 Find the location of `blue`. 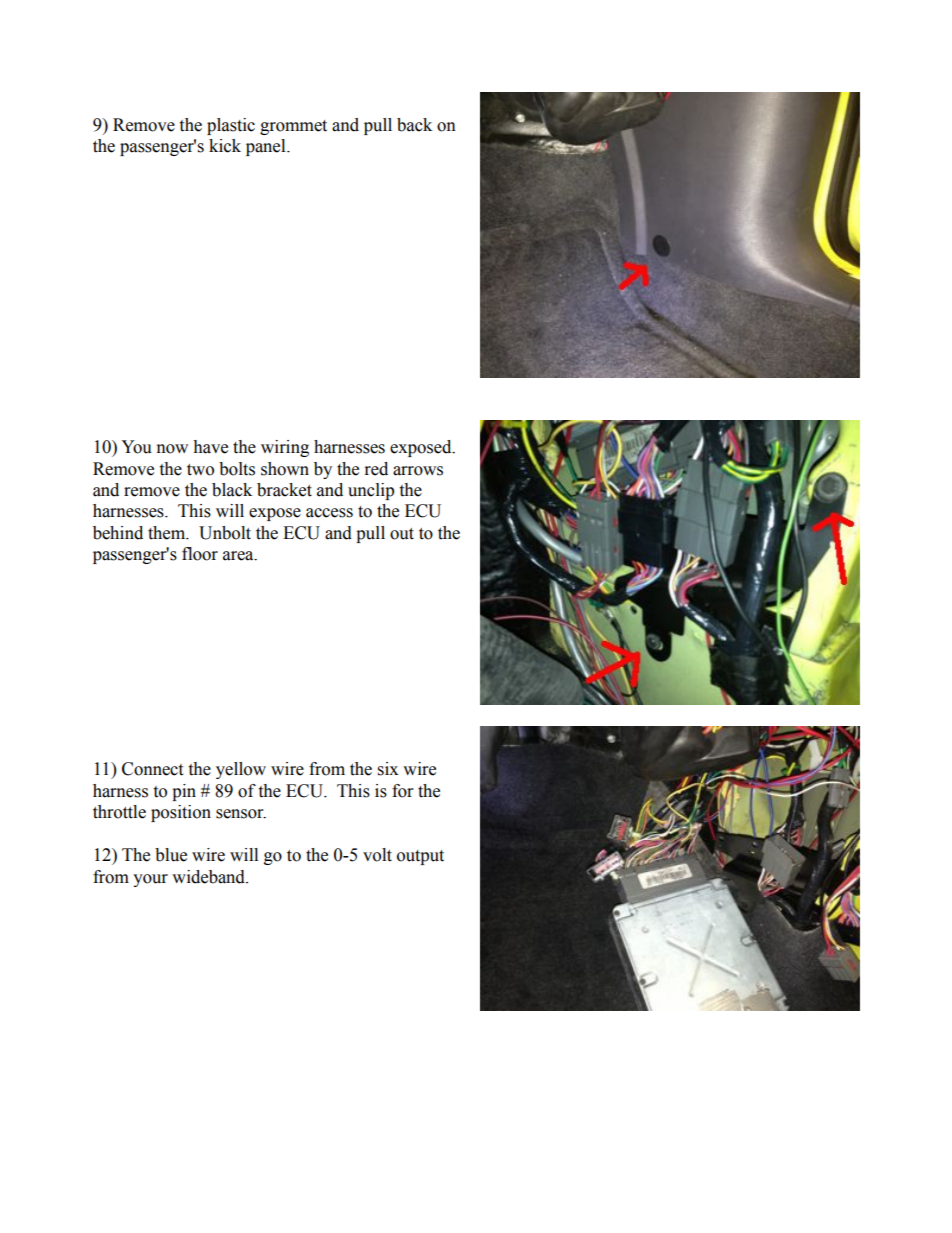

blue is located at coordinates (171, 855).
